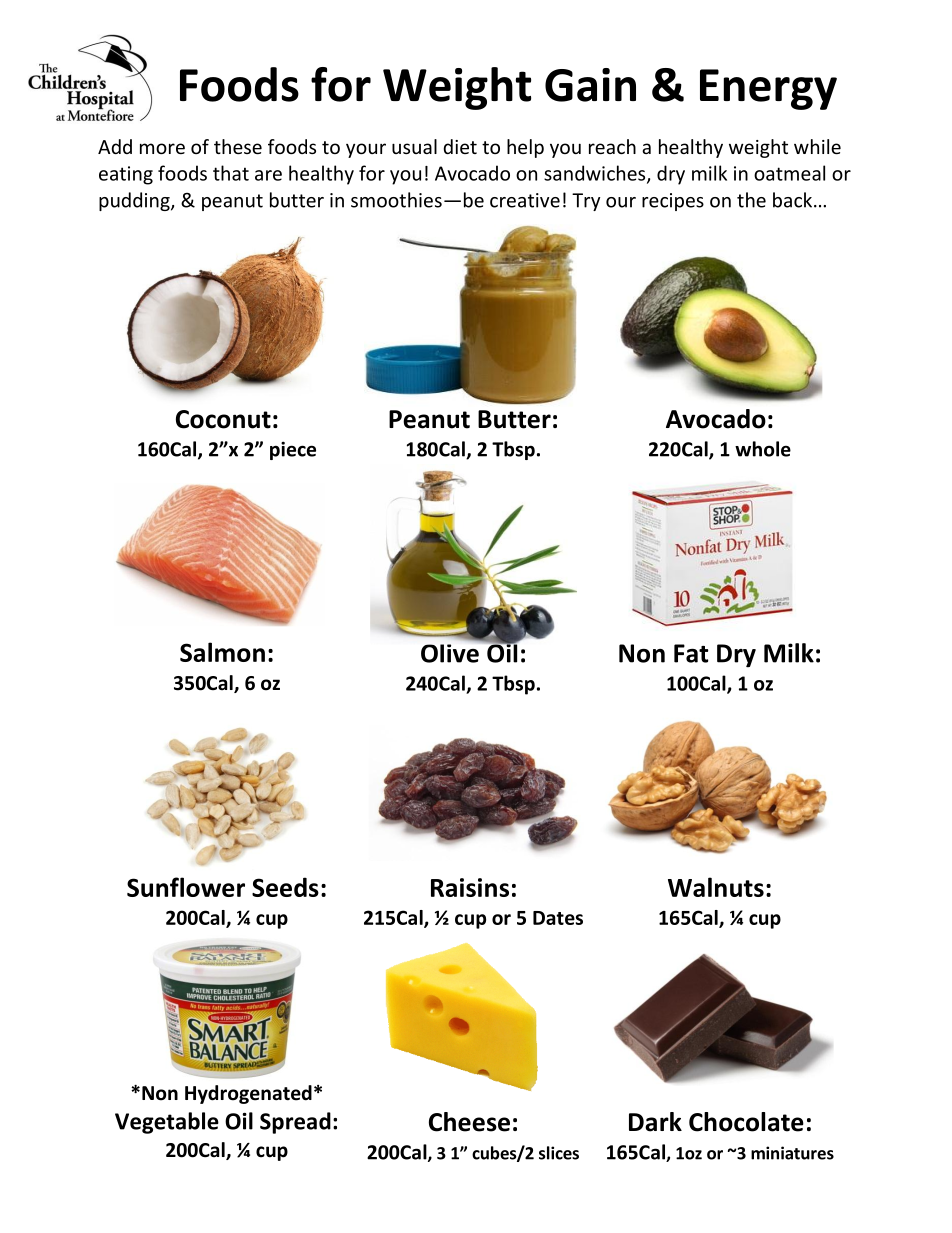 The height and width of the screenshot is (1233, 952). What do you see at coordinates (768, 89) in the screenshot?
I see `Energy` at bounding box center [768, 89].
